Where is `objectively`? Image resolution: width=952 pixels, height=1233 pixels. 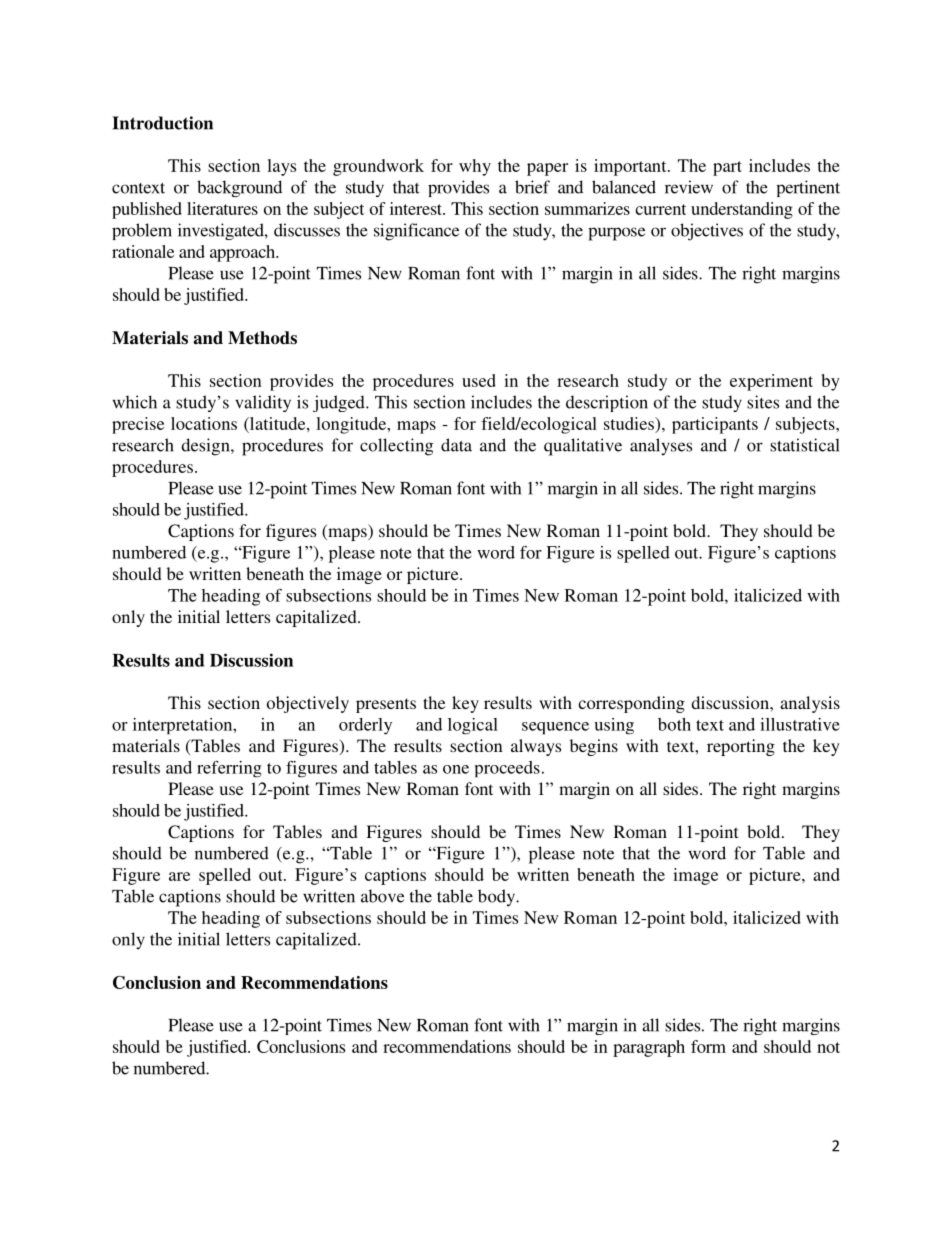
objectively is located at coordinates (308, 704).
